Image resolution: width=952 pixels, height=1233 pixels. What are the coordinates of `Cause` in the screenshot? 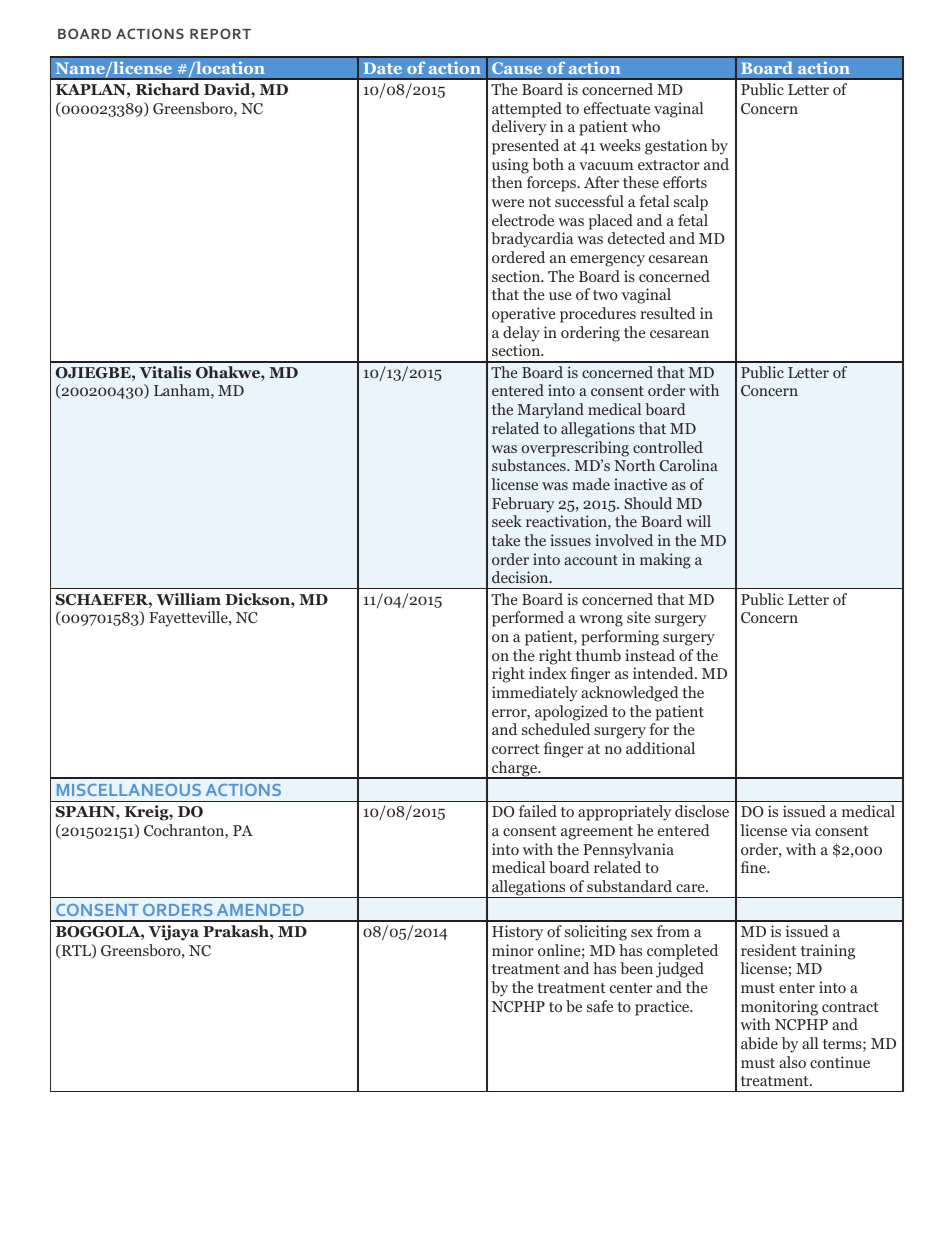 It's located at (517, 68).
